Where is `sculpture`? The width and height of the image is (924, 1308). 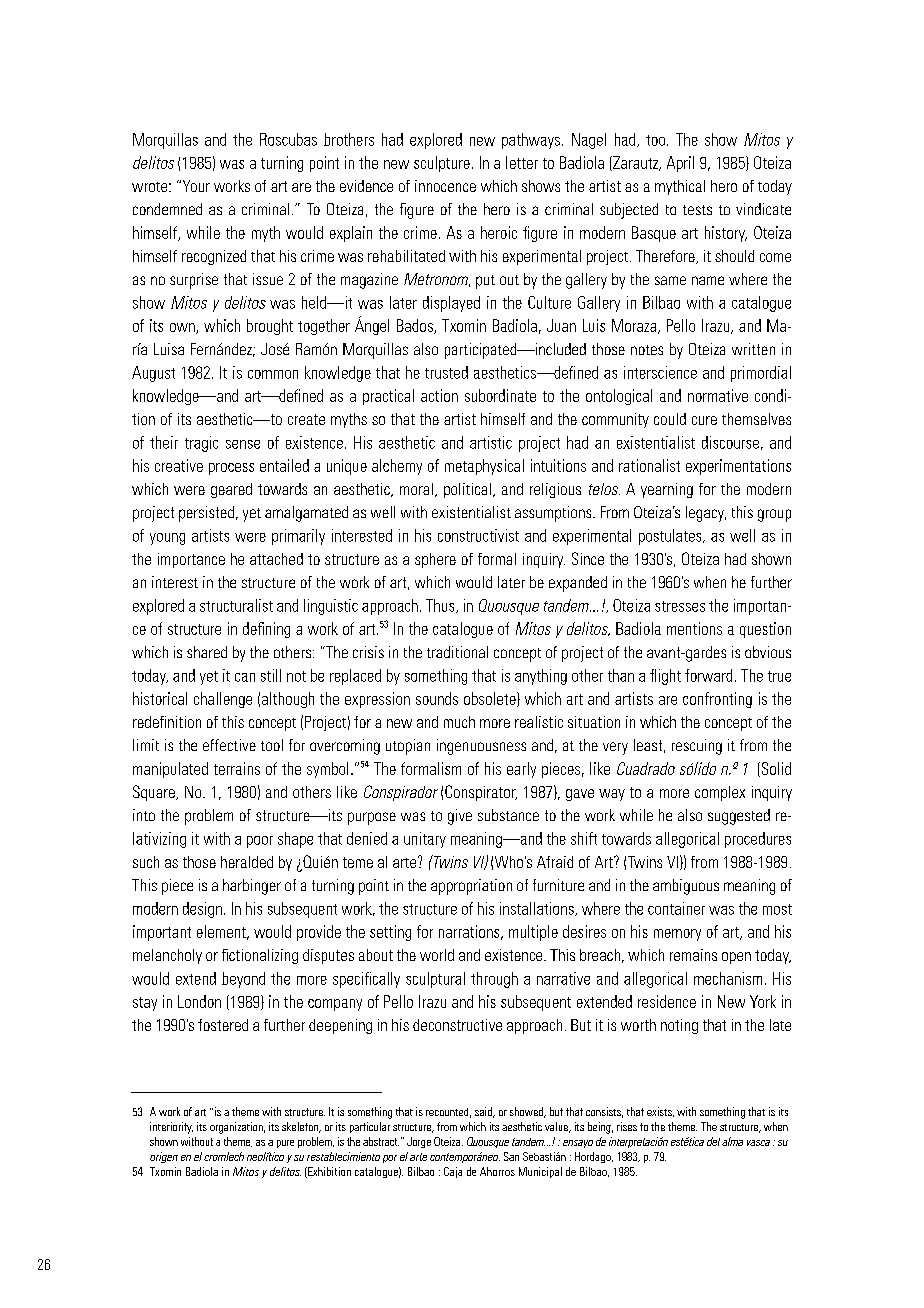 sculpture is located at coordinates (442, 164).
